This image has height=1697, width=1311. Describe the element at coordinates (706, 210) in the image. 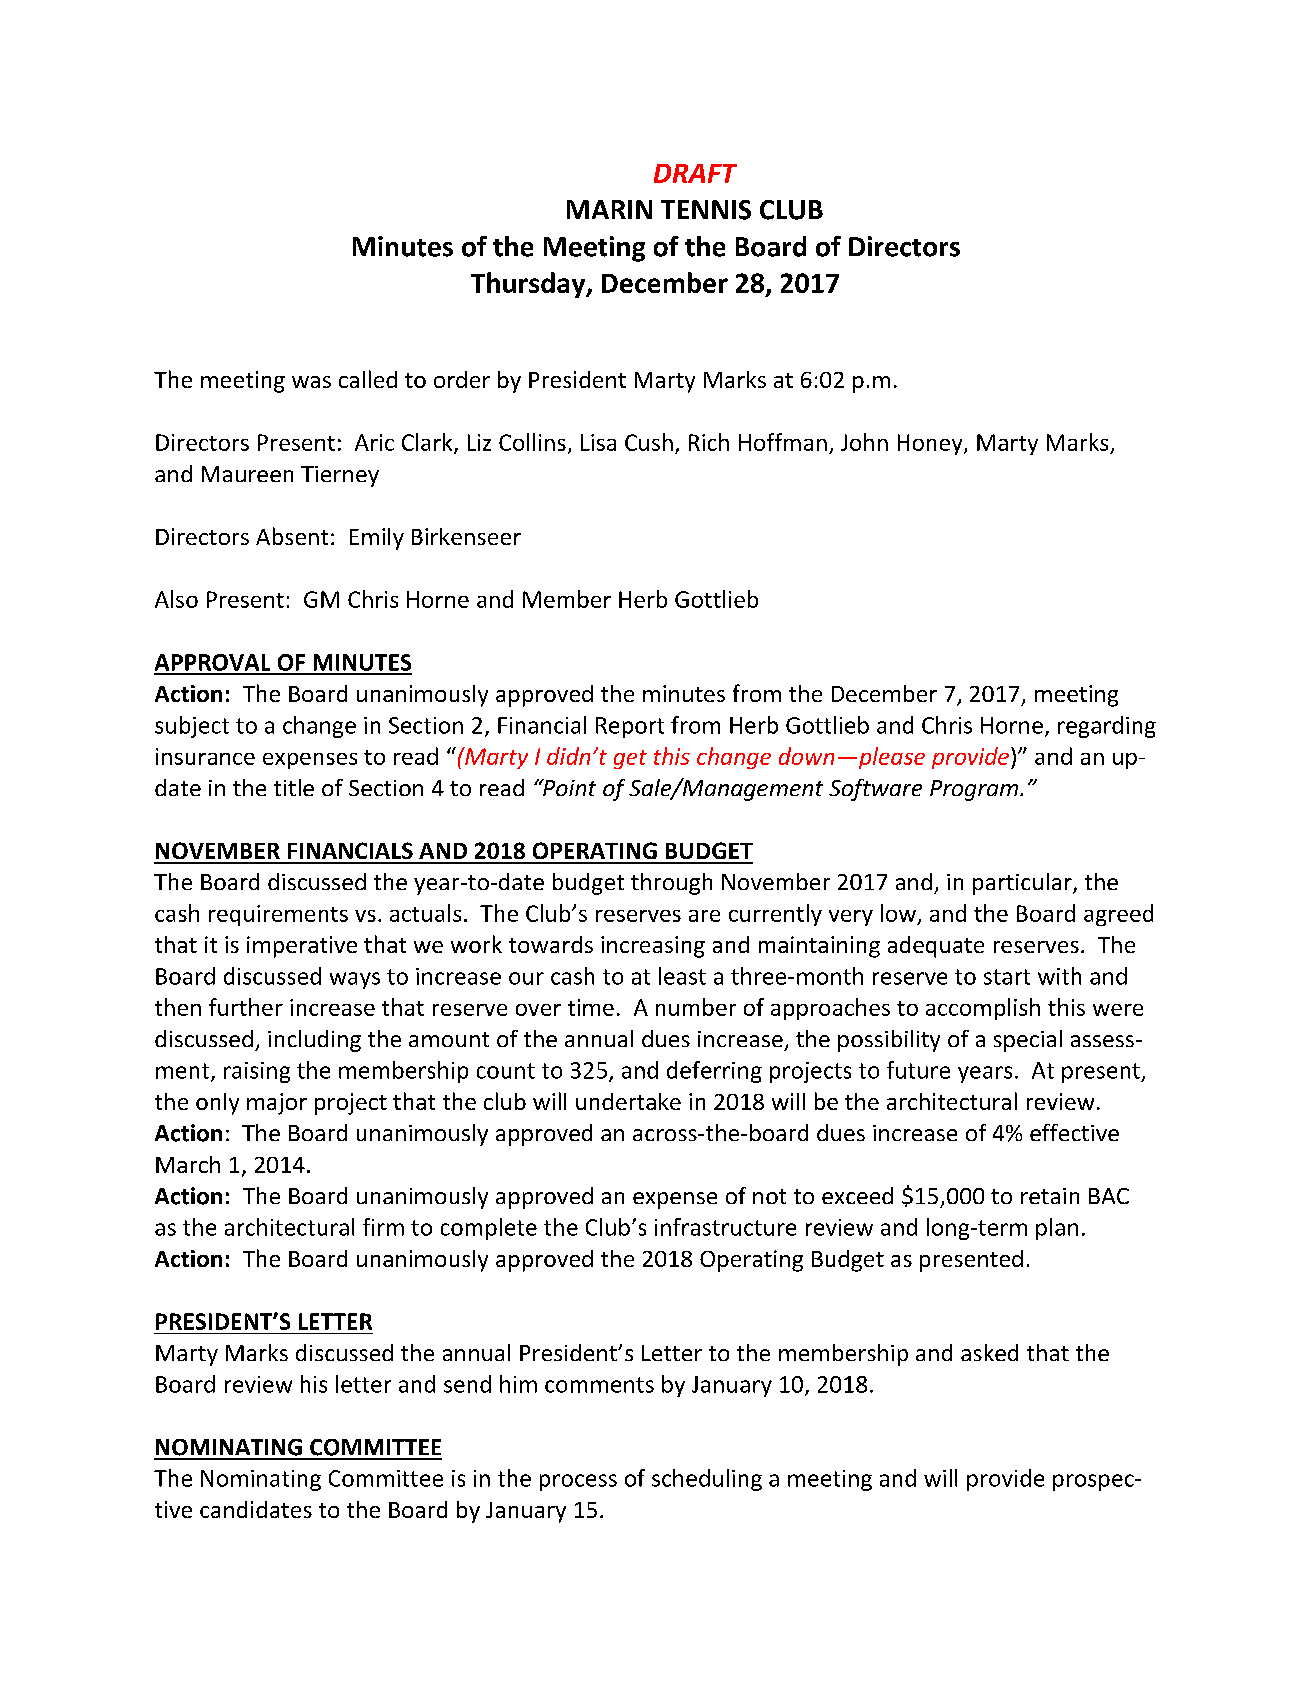

I see `TENNIS` at that location.
